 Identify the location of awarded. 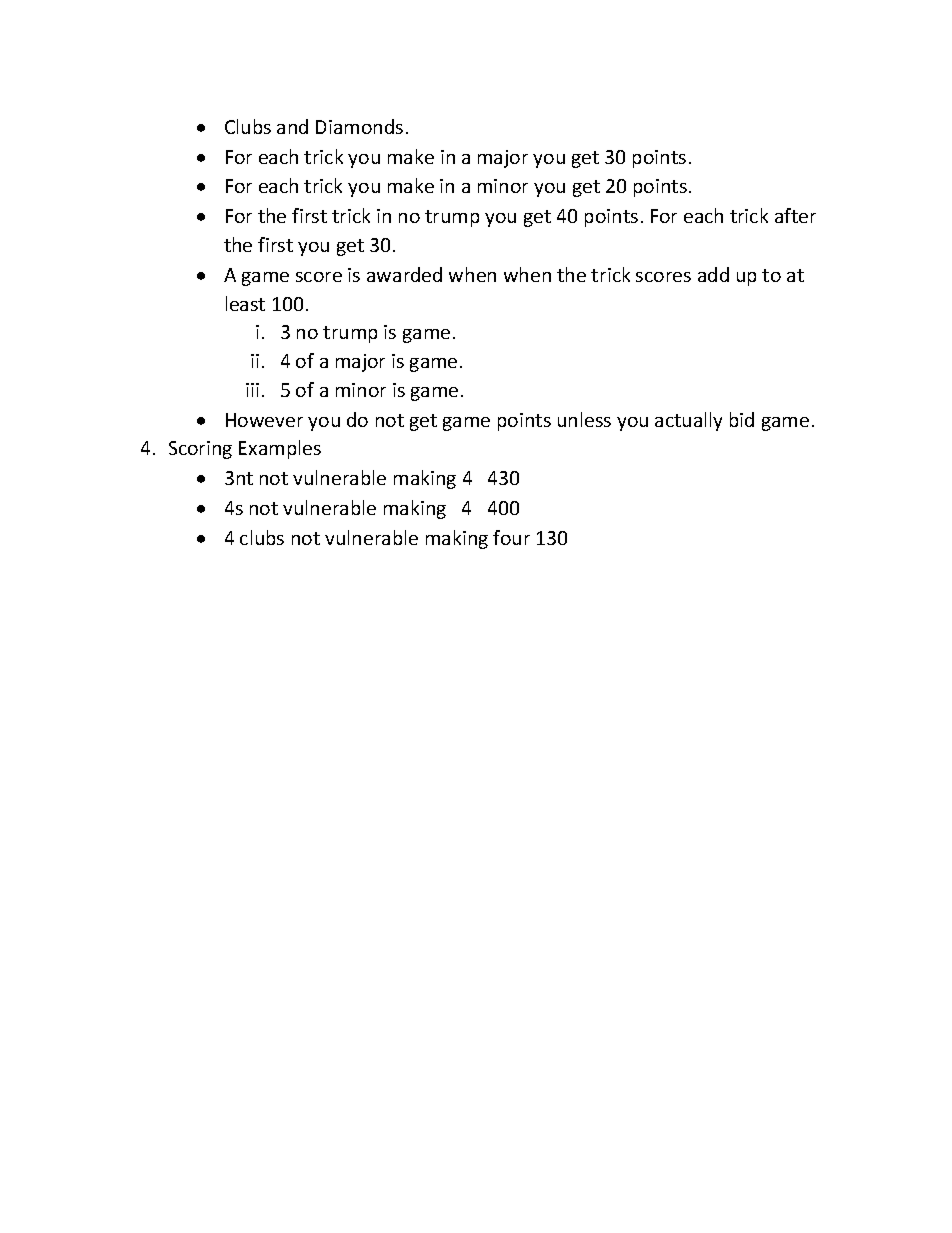
(404, 274).
